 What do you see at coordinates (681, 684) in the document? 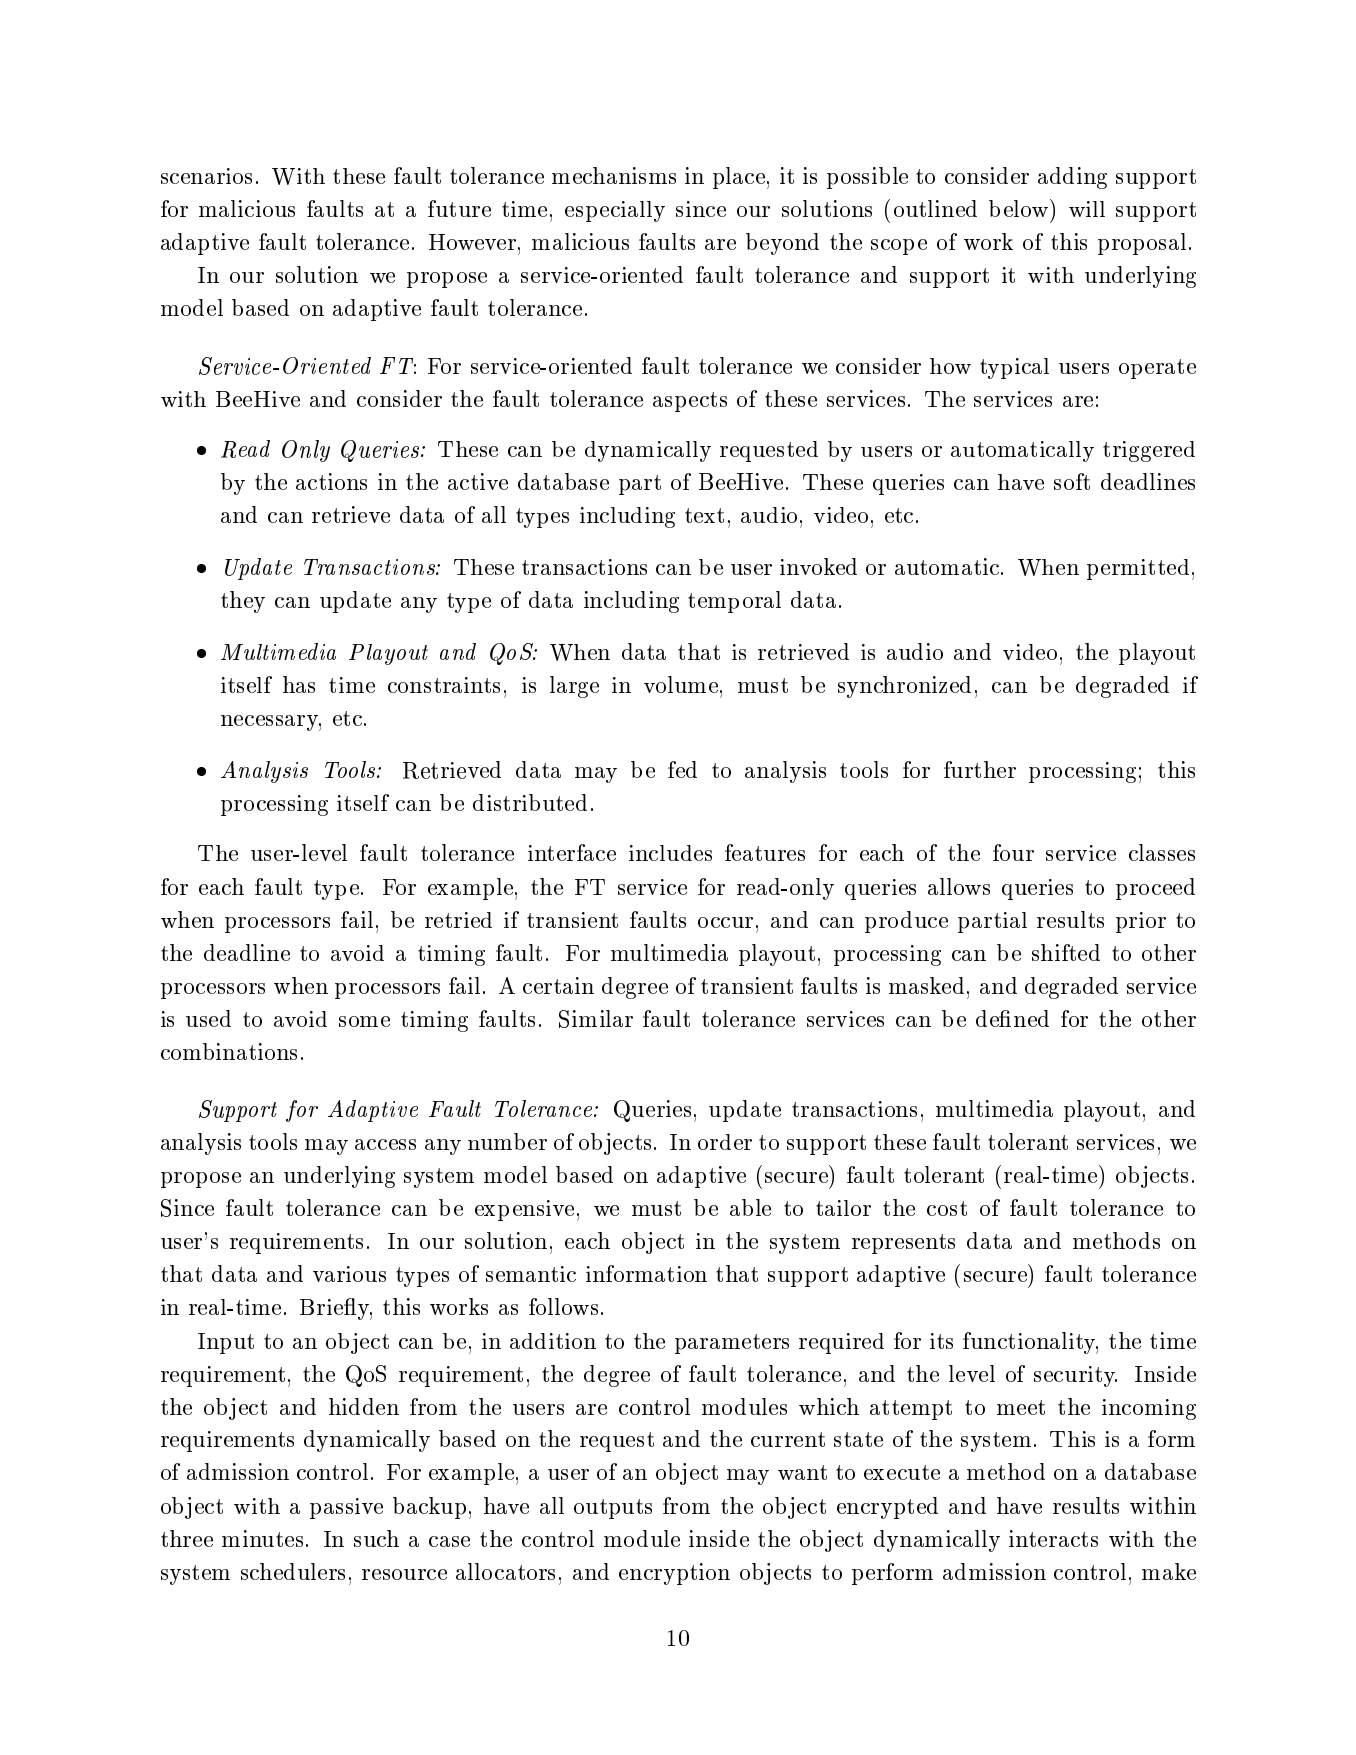
I see `volume` at bounding box center [681, 684].
